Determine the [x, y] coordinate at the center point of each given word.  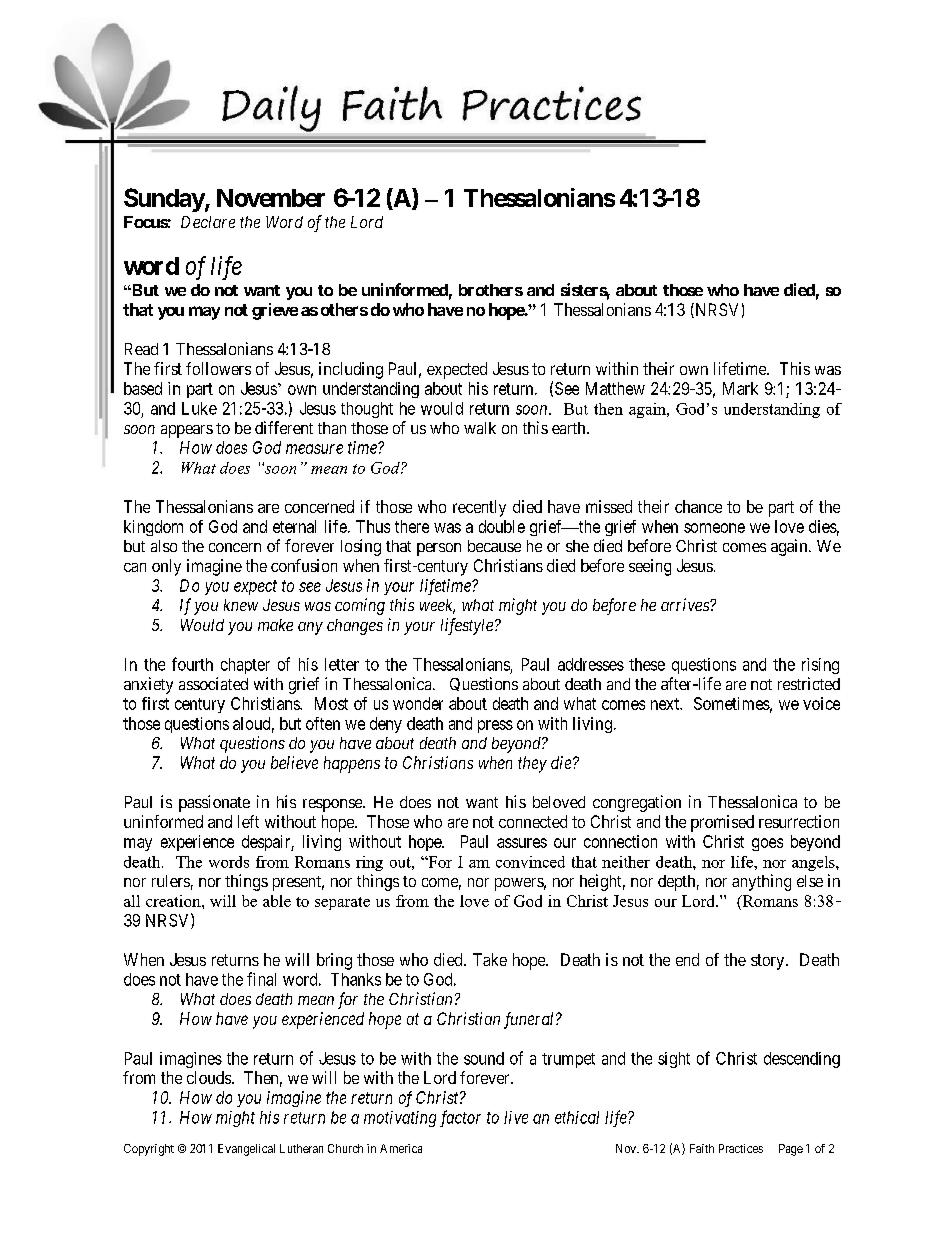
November [271, 198]
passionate [214, 803]
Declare [208, 222]
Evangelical [246, 1150]
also [164, 546]
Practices [741, 1148]
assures [522, 843]
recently [479, 508]
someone [714, 528]
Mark [740, 388]
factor [460, 1118]
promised [722, 823]
